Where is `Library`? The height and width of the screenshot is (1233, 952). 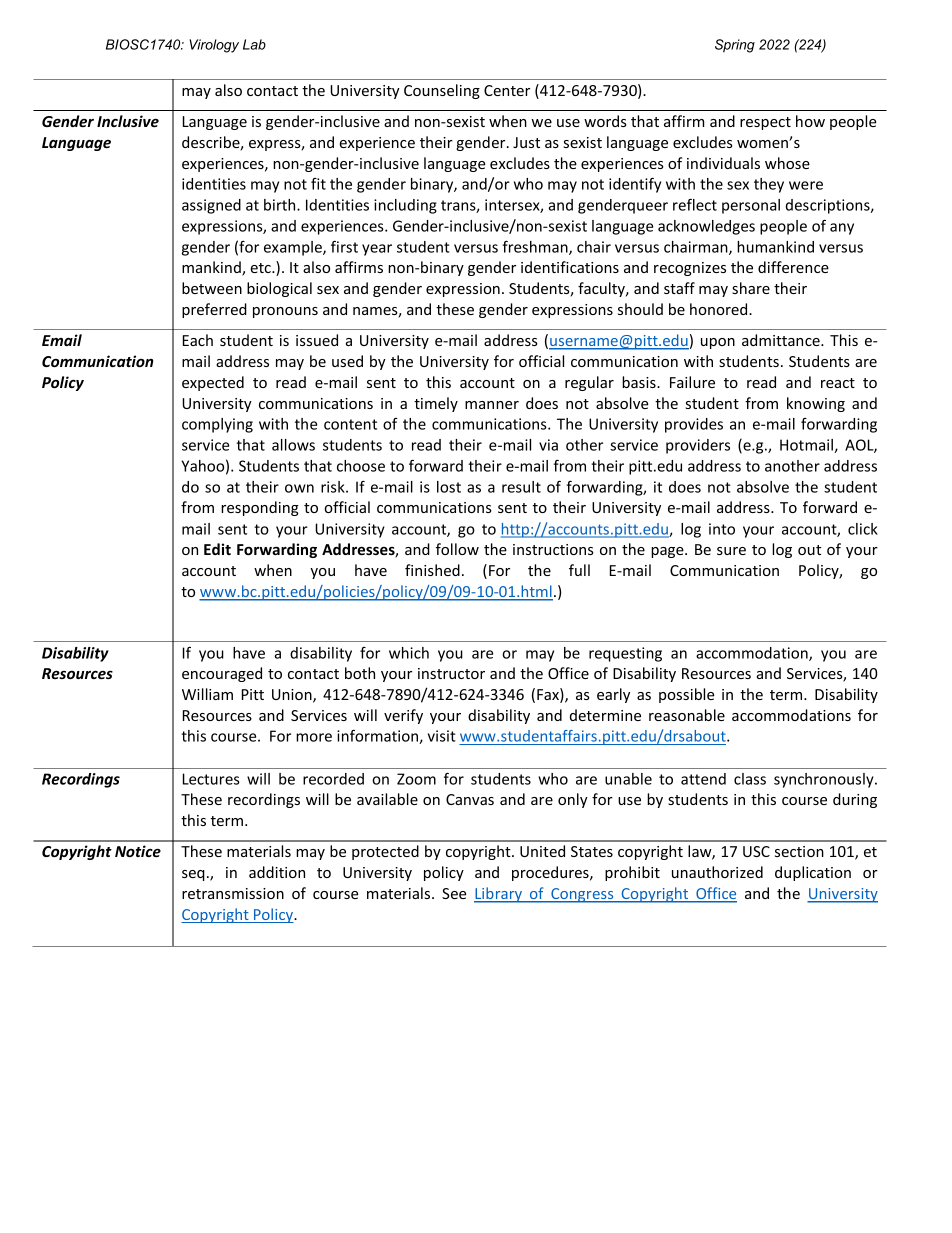
Library is located at coordinates (499, 895).
